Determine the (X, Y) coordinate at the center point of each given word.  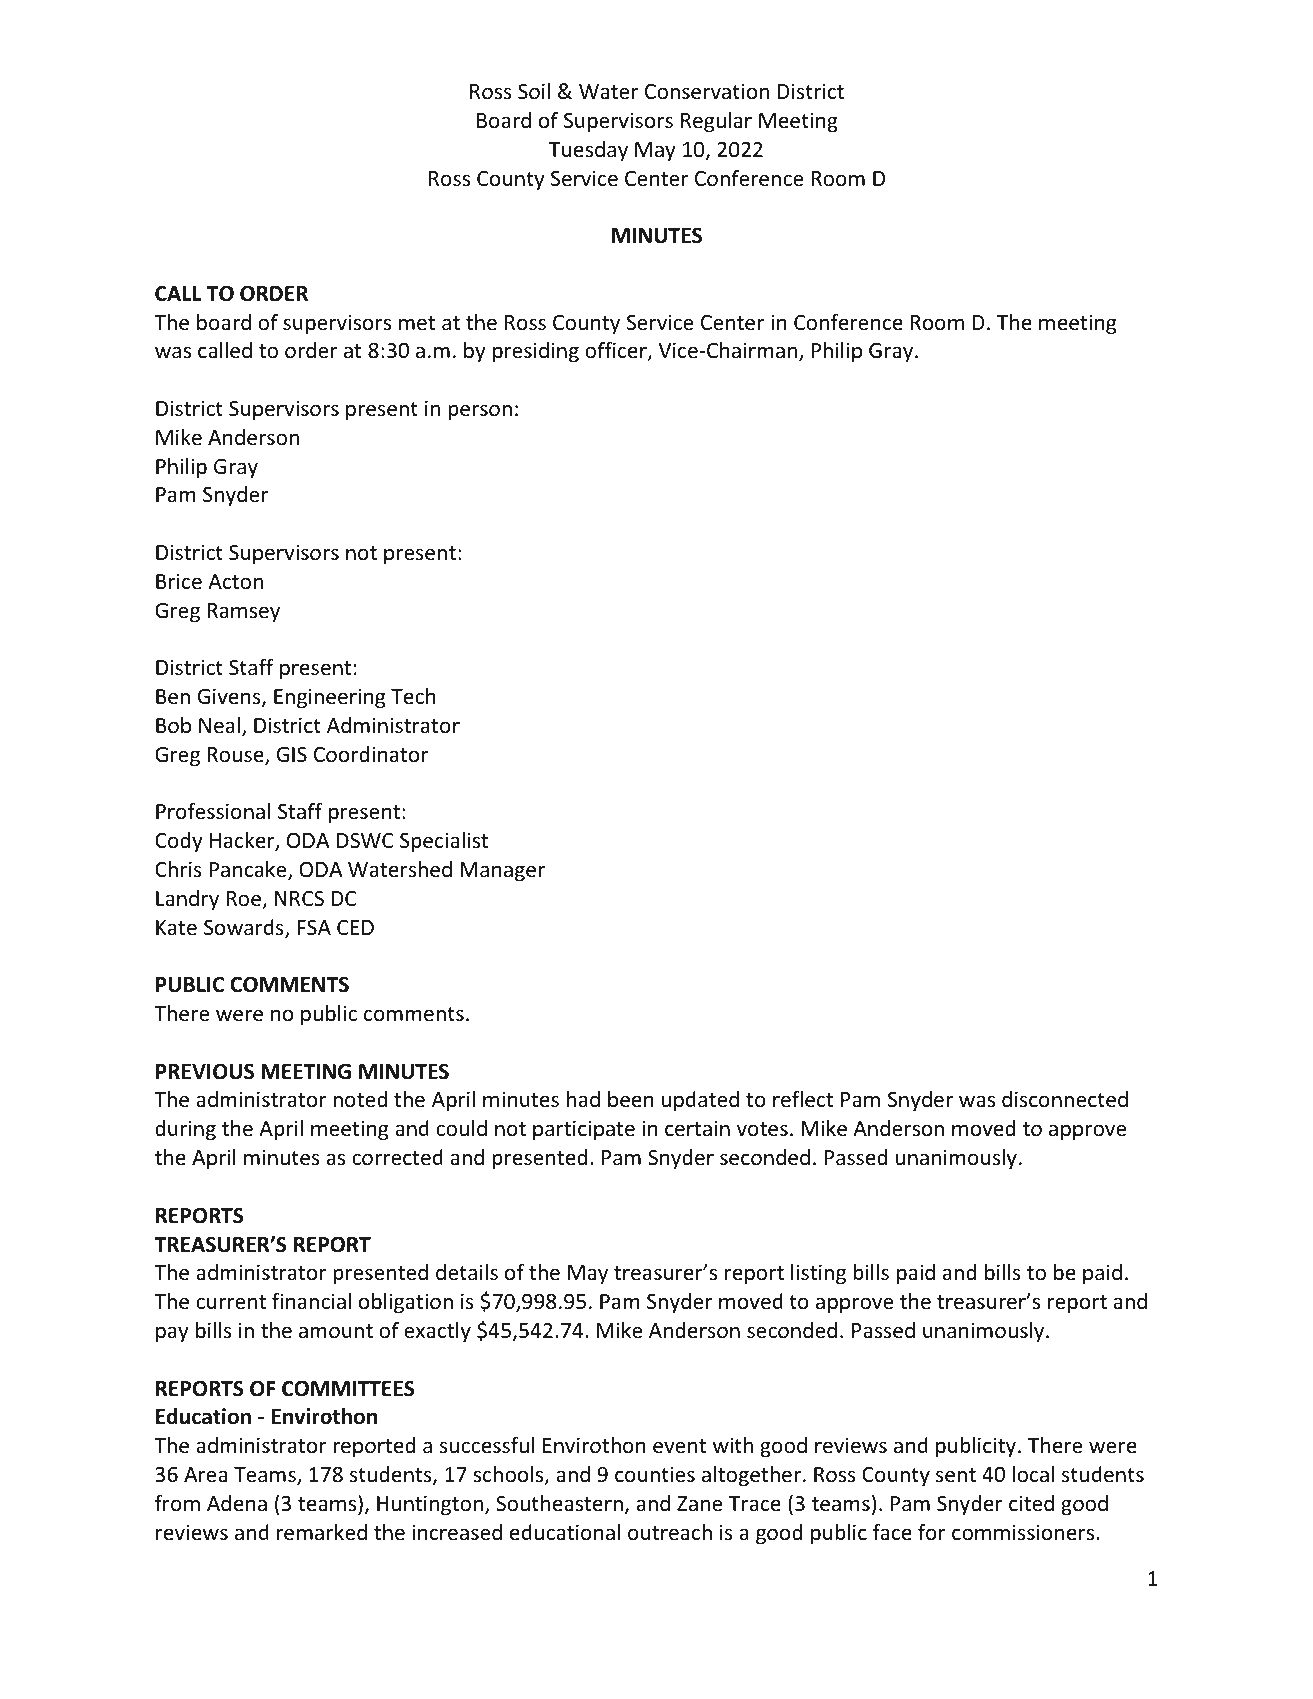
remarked (322, 1532)
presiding (536, 352)
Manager (502, 872)
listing (818, 1274)
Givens (230, 697)
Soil (534, 91)
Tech (413, 696)
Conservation (707, 91)
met (417, 323)
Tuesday (588, 151)
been (631, 1099)
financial (311, 1301)
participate (584, 1130)
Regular (716, 122)
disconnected (1065, 1099)
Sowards (245, 928)
